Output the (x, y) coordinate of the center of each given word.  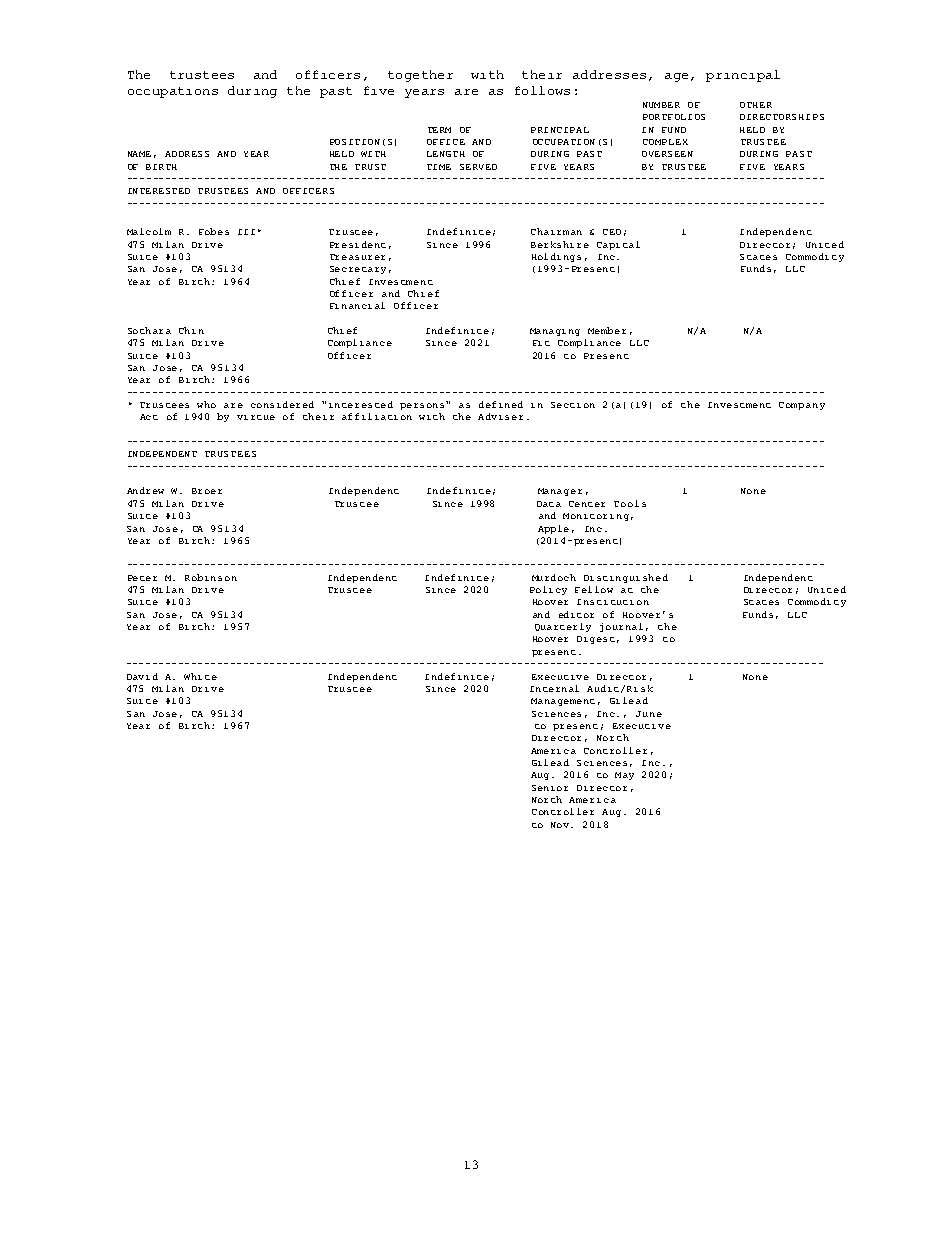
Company (802, 406)
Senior (550, 788)
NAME (139, 154)
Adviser (500, 416)
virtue (256, 417)
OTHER (756, 105)
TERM (439, 130)
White (200, 676)
